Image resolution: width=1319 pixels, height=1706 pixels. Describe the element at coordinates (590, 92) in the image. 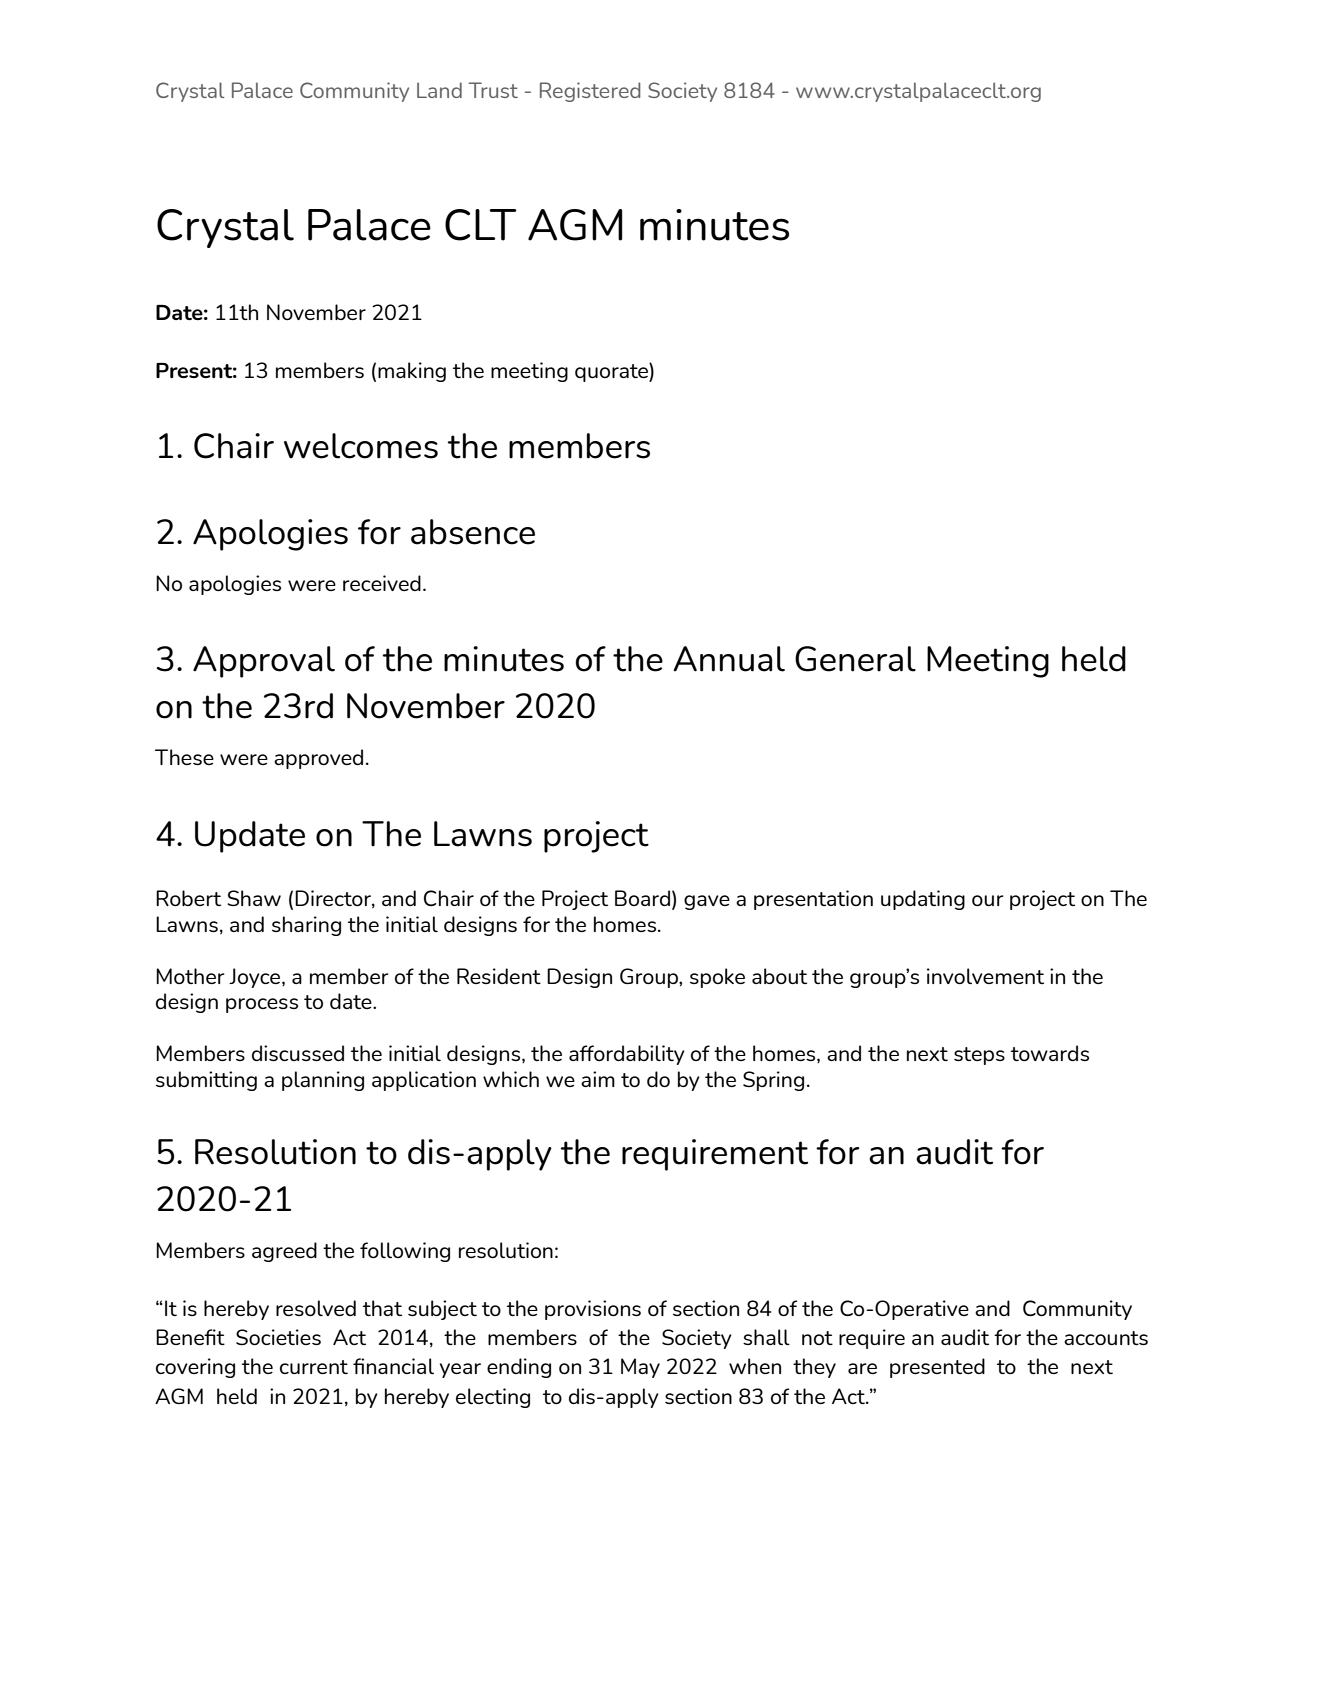

I see `Registered` at that location.
